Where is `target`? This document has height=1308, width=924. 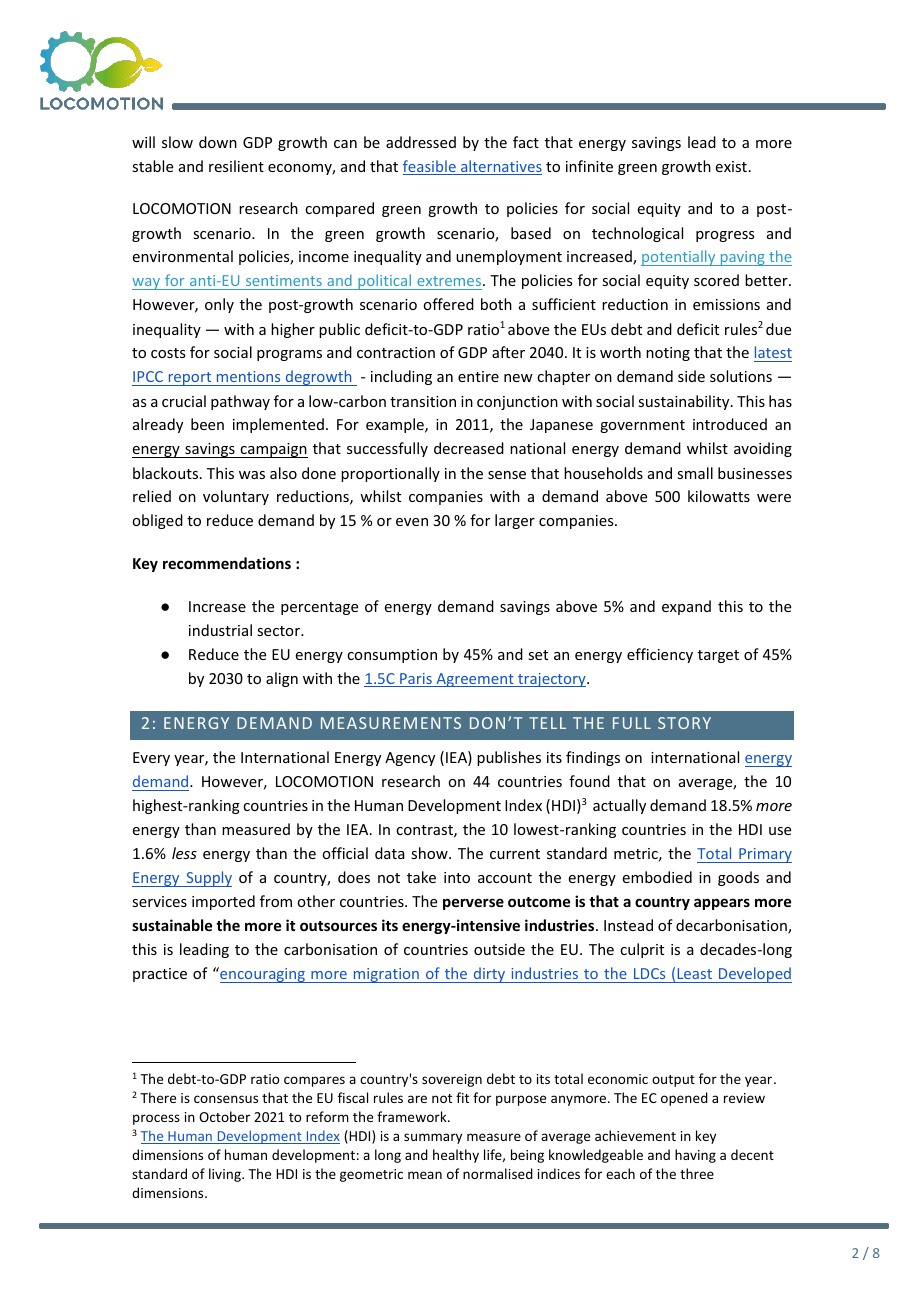 target is located at coordinates (718, 656).
